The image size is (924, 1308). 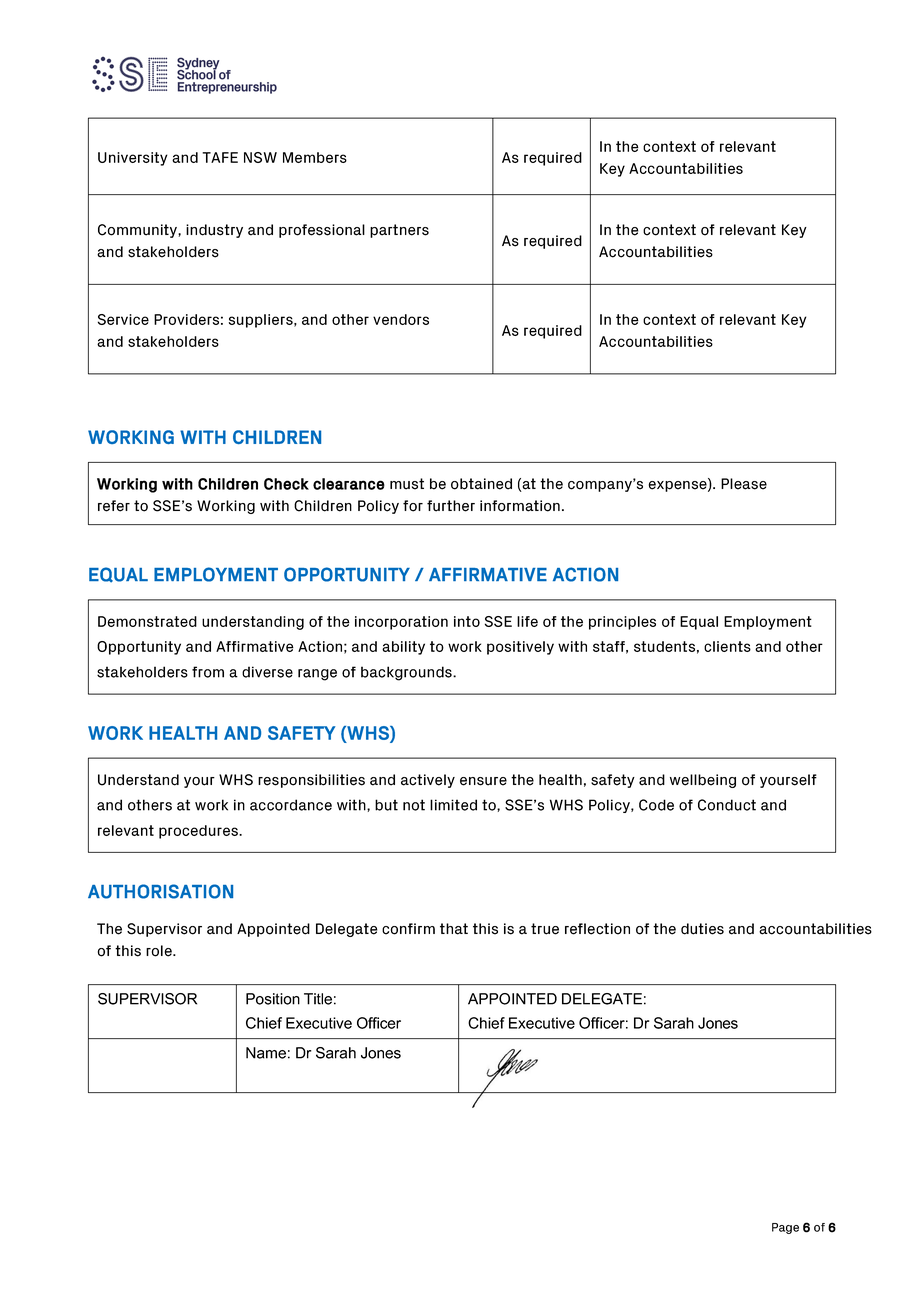 What do you see at coordinates (208, 672) in the page?
I see `from` at bounding box center [208, 672].
